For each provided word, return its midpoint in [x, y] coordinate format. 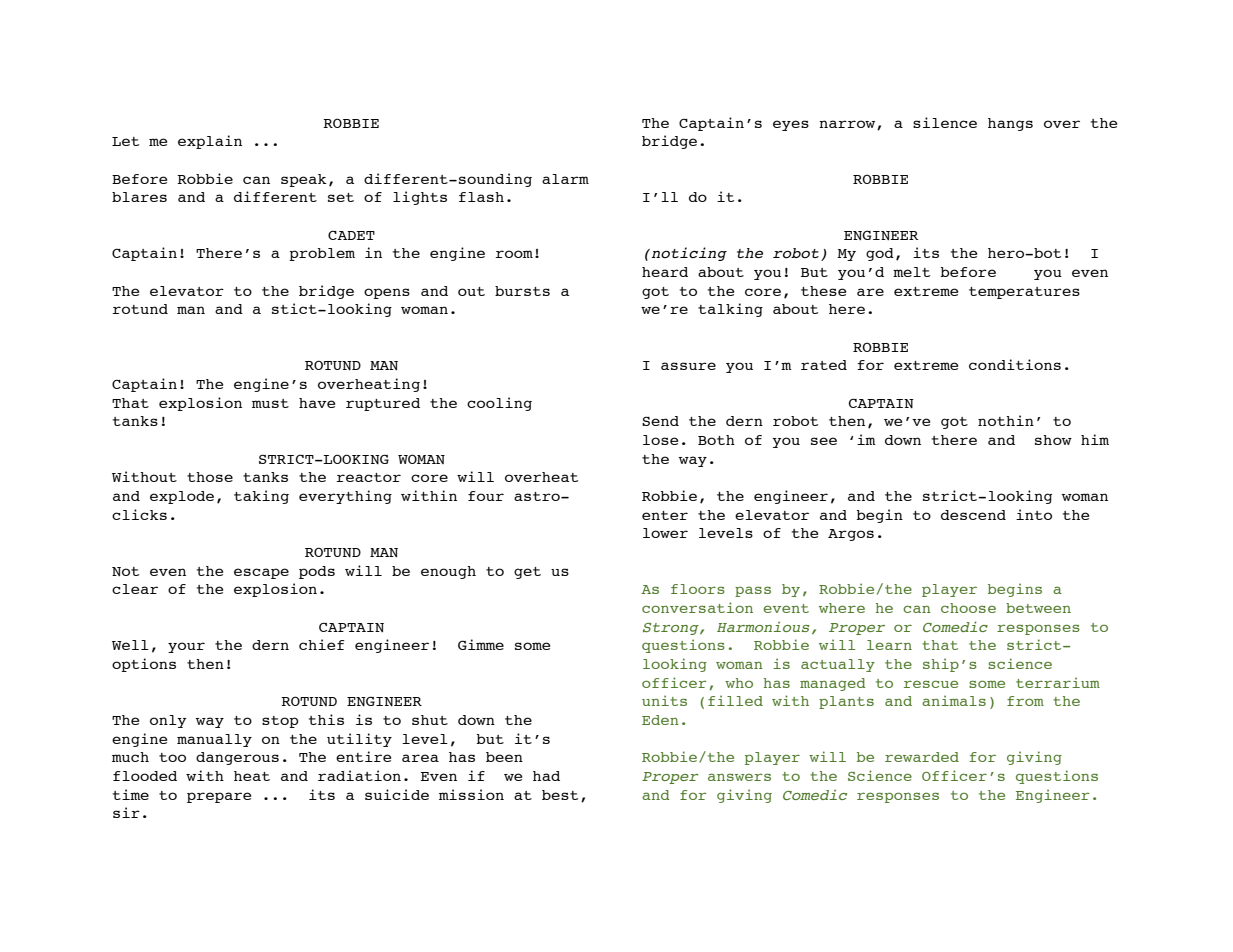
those [210, 477]
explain [210, 142]
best [560, 795]
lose [660, 440]
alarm [565, 179]
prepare [219, 797]
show [1053, 440]
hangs [1010, 124]
